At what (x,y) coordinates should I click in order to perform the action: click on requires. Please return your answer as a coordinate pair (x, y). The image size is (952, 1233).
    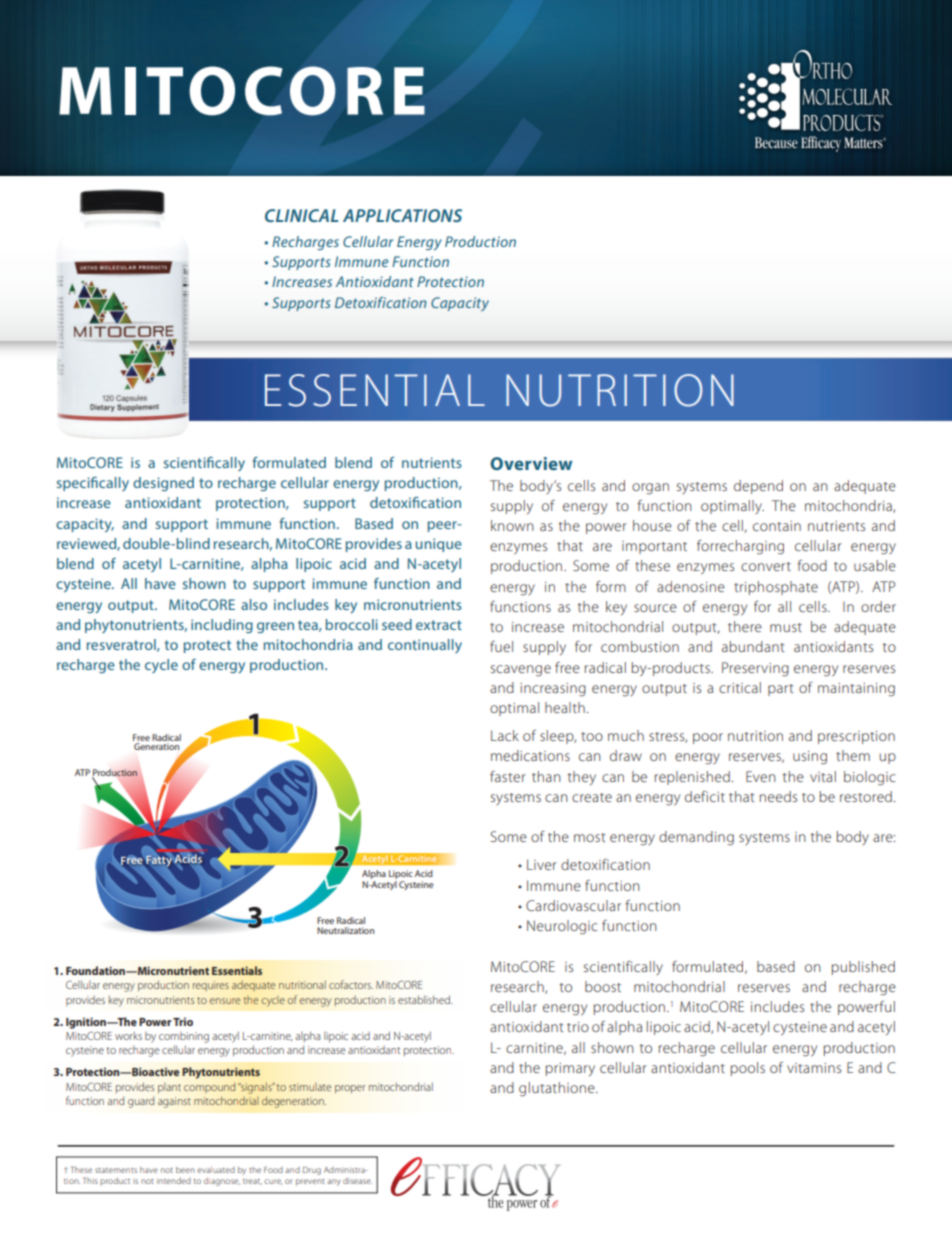
    Looking at the image, I should click on (211, 986).
